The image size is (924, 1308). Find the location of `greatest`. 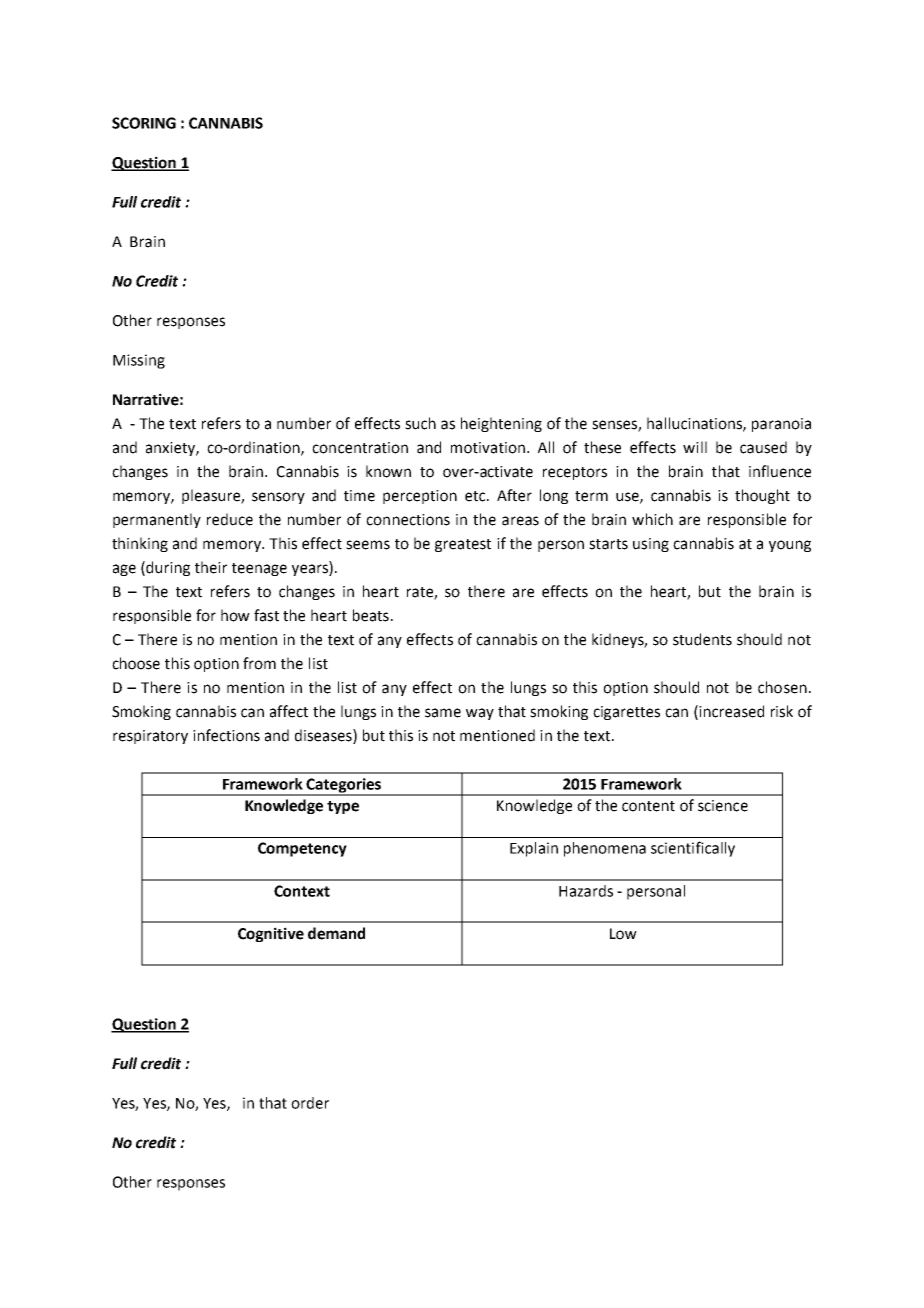

greatest is located at coordinates (463, 545).
